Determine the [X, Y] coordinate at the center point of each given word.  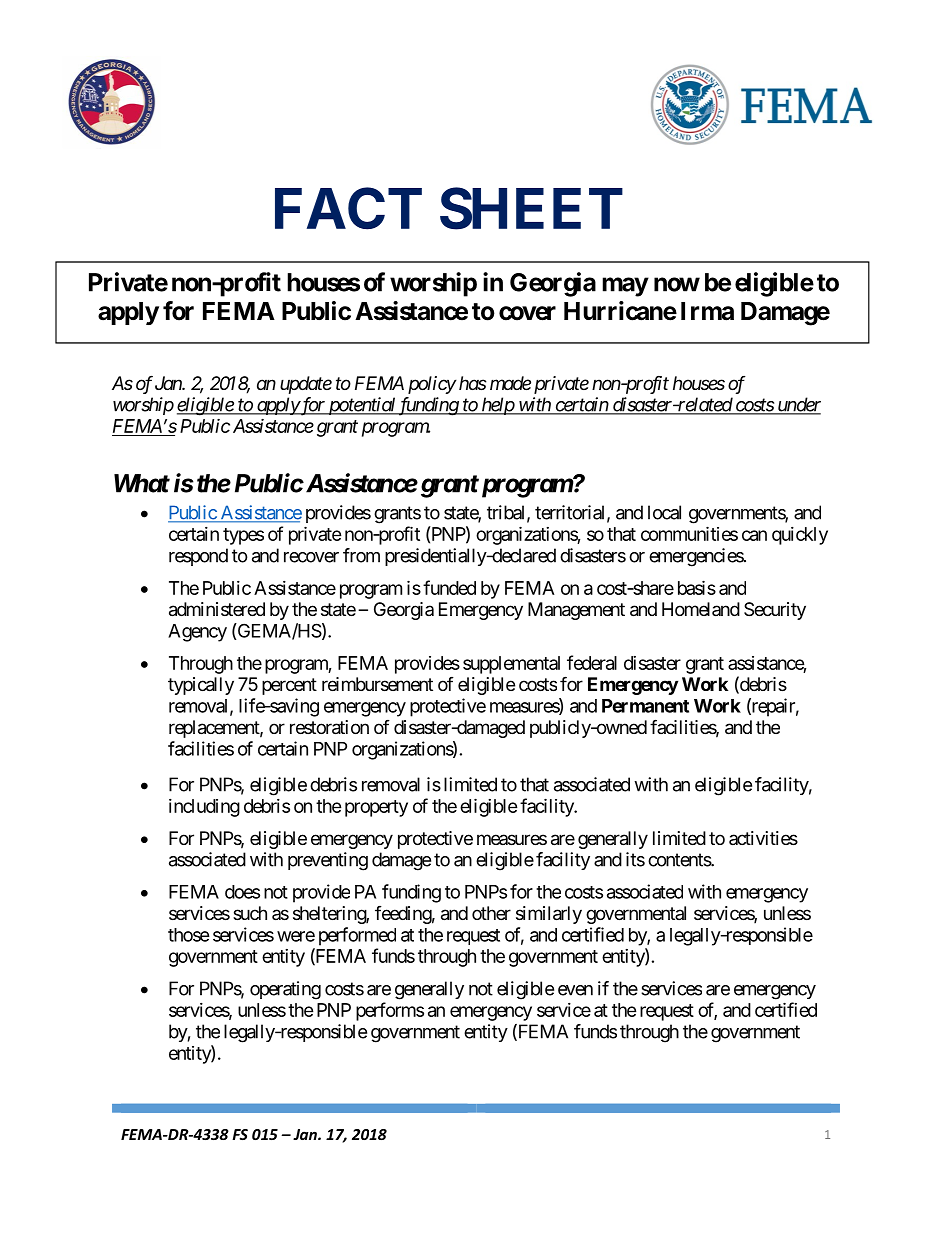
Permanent [645, 706]
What [142, 483]
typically [201, 686]
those [189, 935]
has [473, 383]
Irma [707, 311]
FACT [348, 208]
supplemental [511, 665]
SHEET [531, 208]
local [664, 512]
